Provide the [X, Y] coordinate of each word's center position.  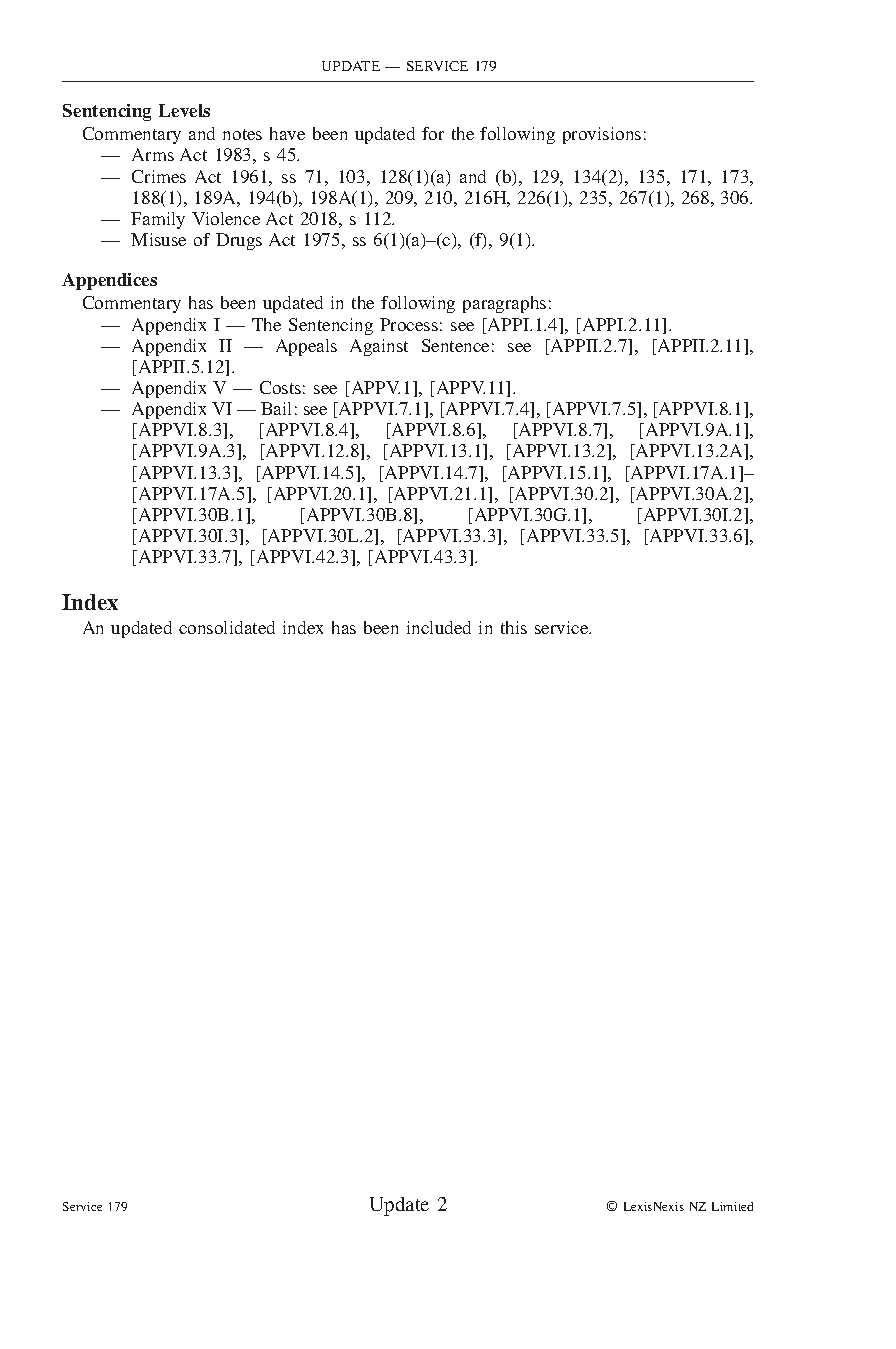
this [514, 627]
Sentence [455, 345]
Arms [153, 154]
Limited [732, 1206]
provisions [602, 135]
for [433, 133]
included [439, 627]
